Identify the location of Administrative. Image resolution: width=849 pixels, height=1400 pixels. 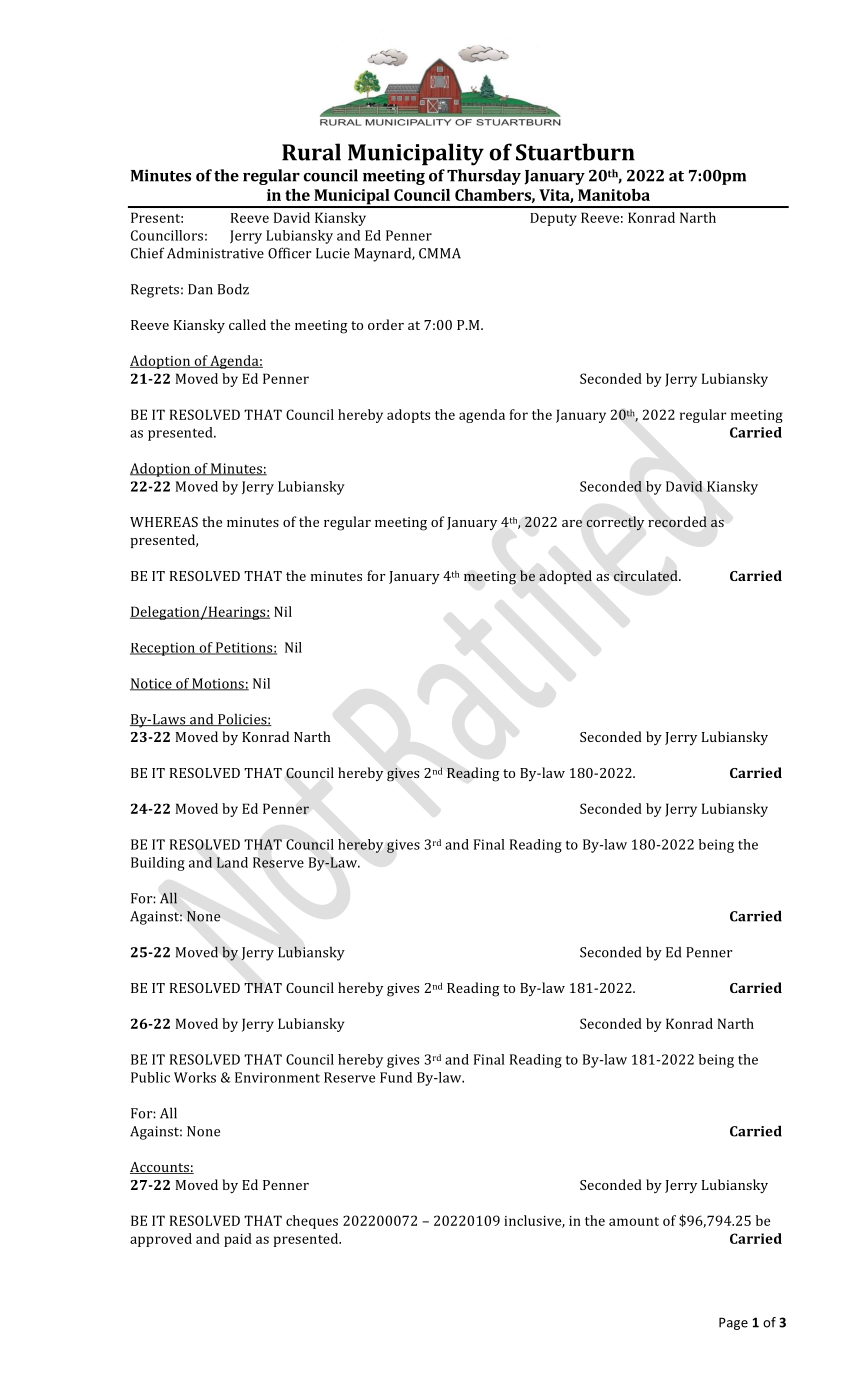
(215, 253).
